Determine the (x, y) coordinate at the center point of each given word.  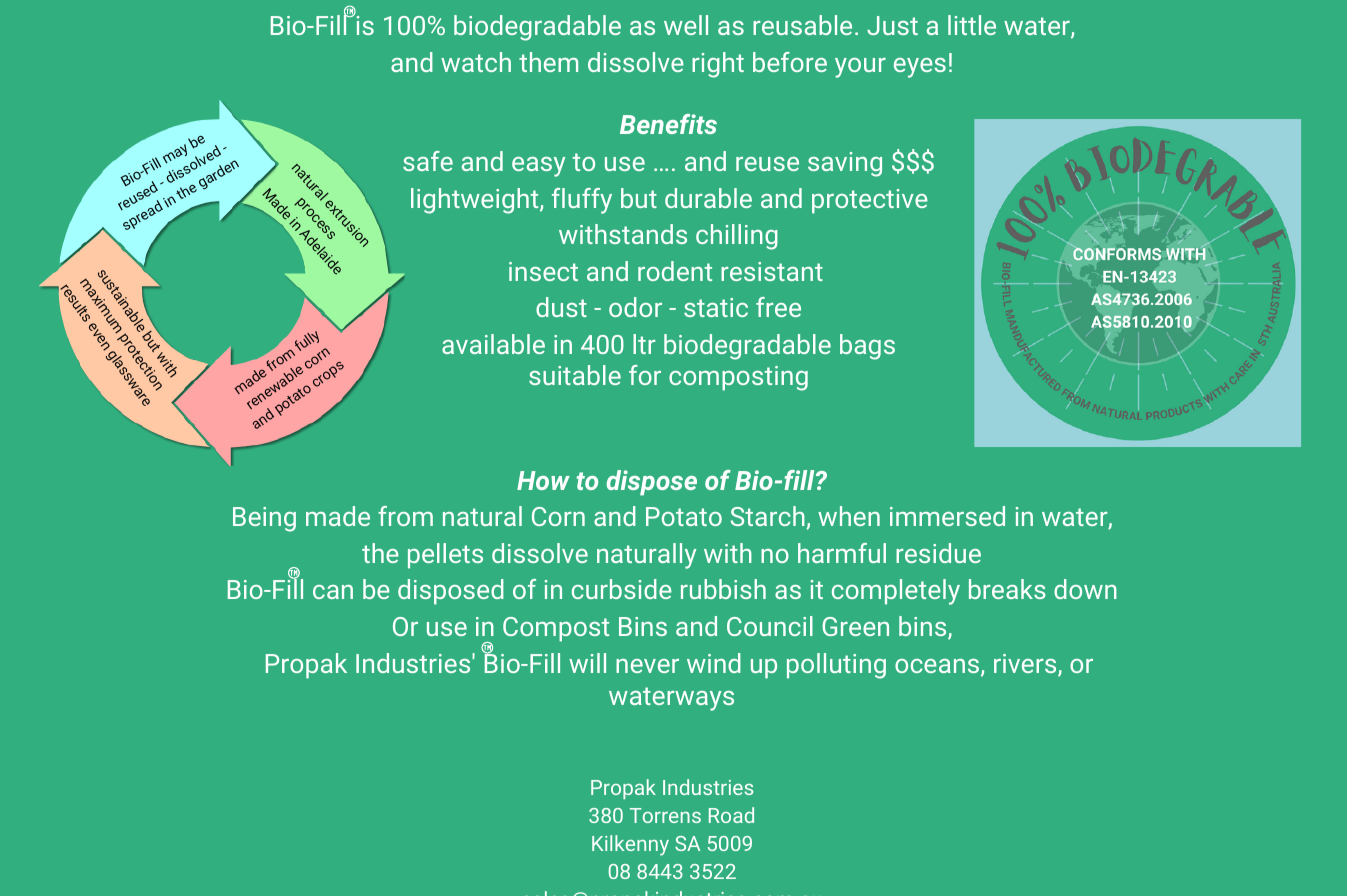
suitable (575, 375)
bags (867, 347)
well (686, 25)
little (972, 25)
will (587, 663)
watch (476, 62)
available (493, 344)
